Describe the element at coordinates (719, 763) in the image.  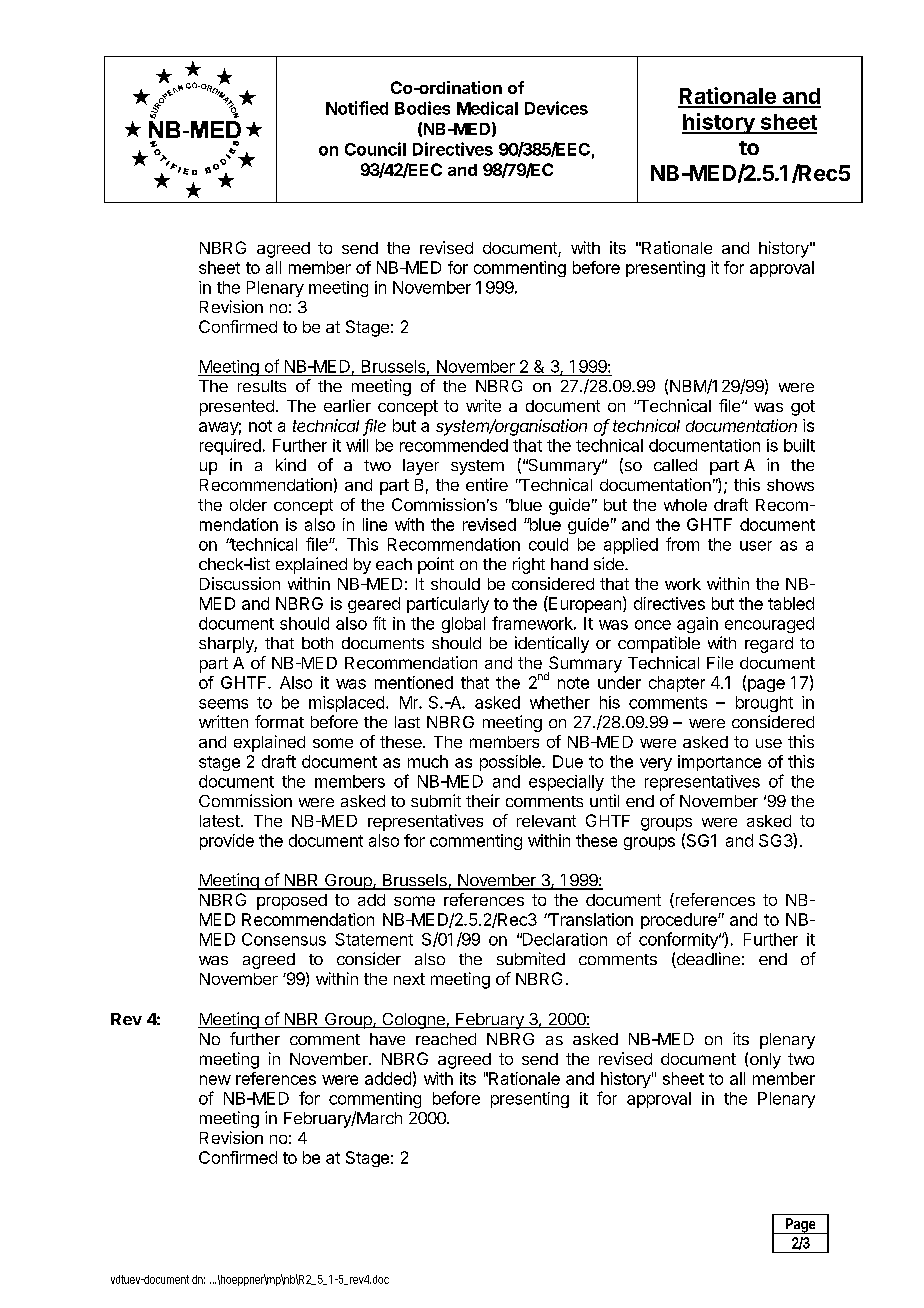
I see `importance` at that location.
